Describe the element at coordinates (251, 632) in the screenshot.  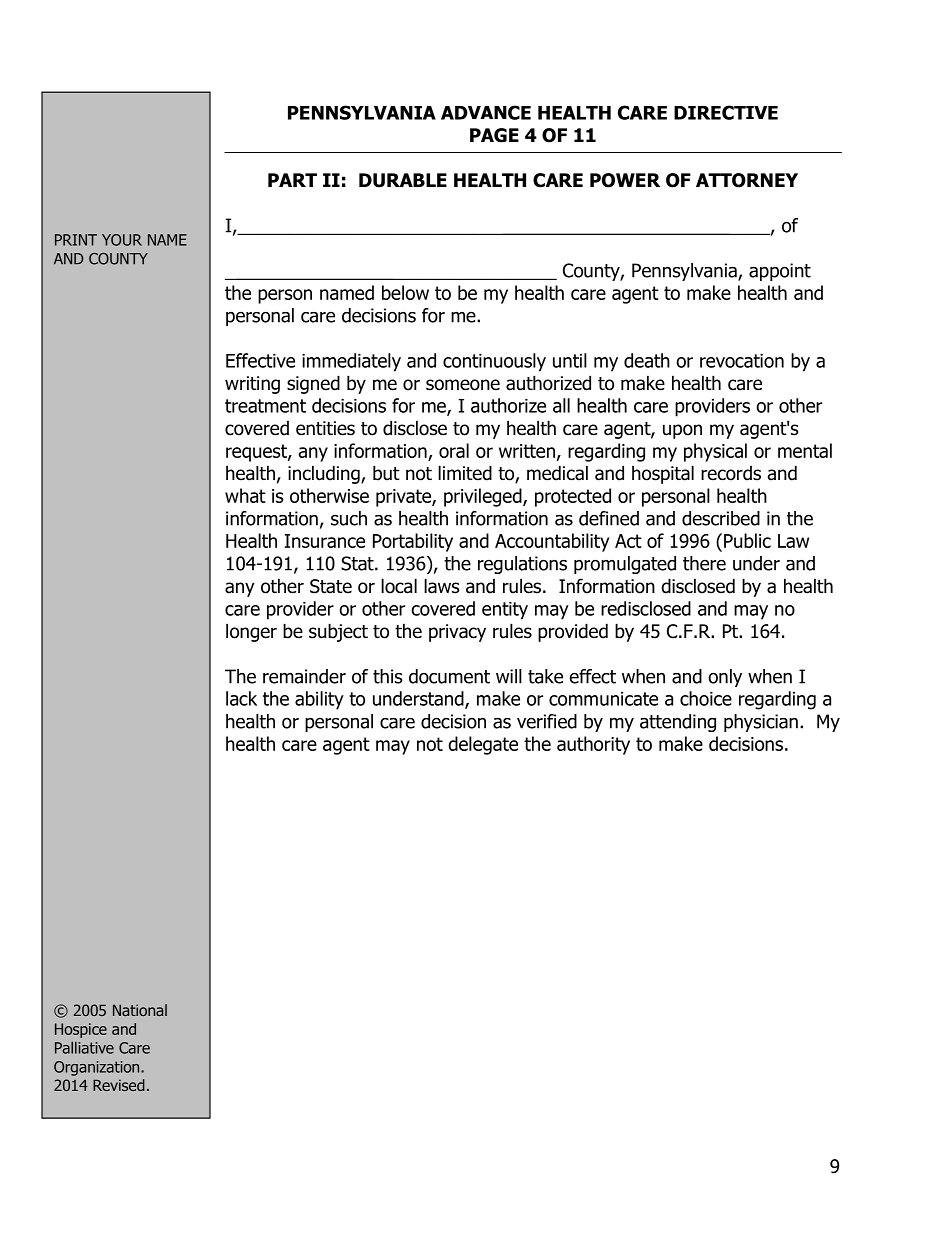
I see `longer` at that location.
